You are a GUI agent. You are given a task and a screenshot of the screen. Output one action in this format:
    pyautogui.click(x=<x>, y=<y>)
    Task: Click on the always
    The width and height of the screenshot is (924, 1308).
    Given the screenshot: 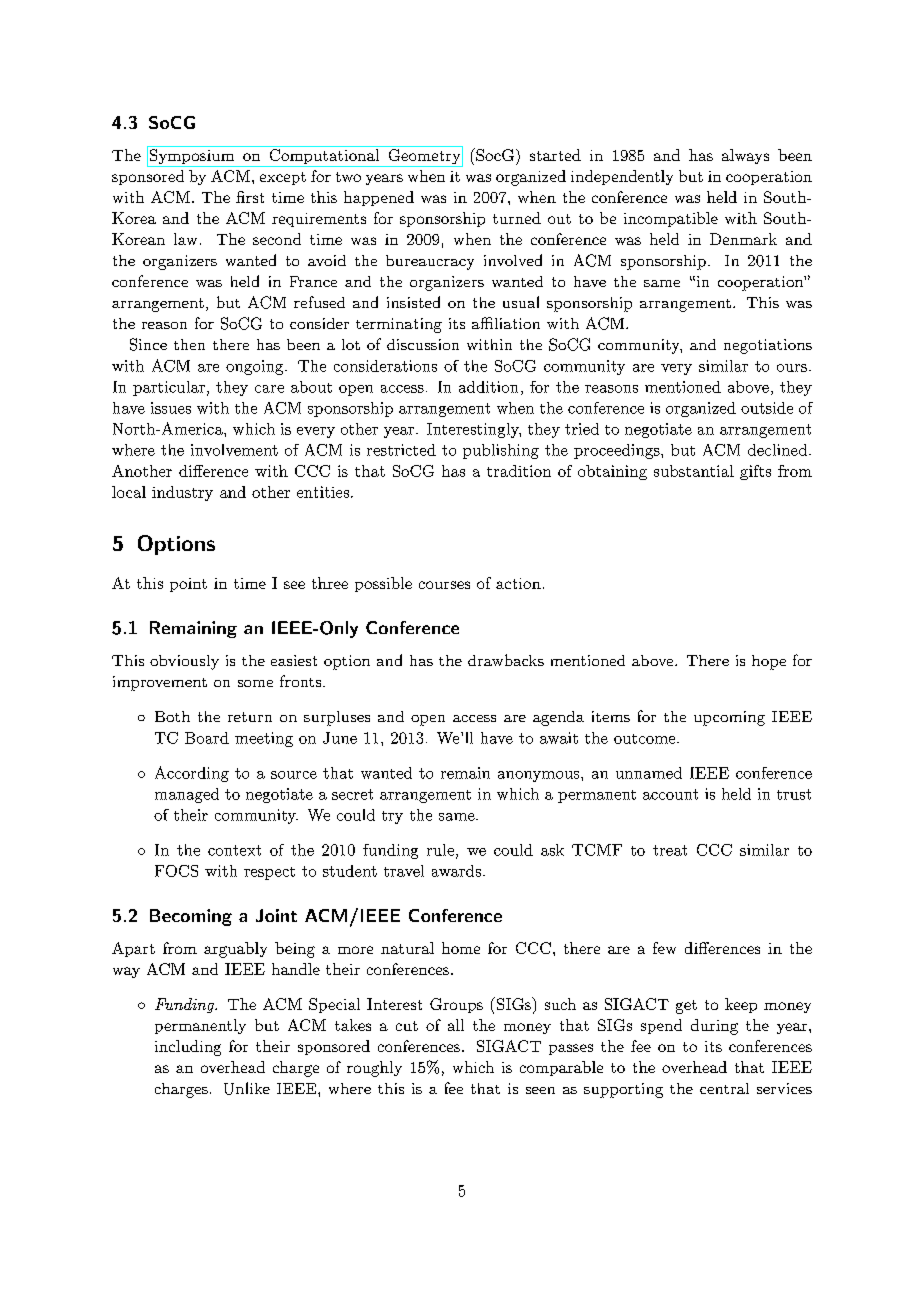 What is the action you would take?
    pyautogui.click(x=745, y=156)
